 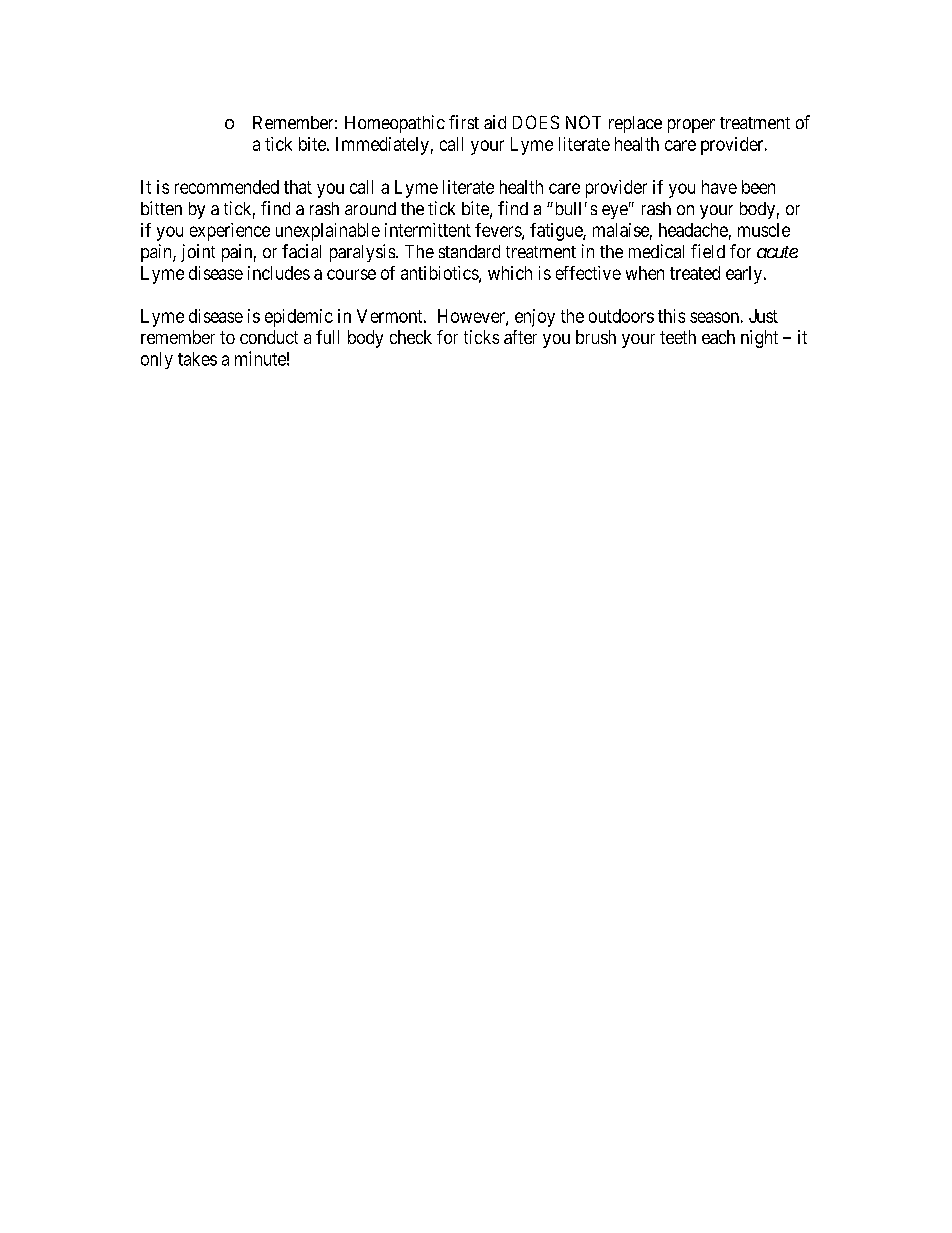 I want to click on this, so click(x=671, y=316).
